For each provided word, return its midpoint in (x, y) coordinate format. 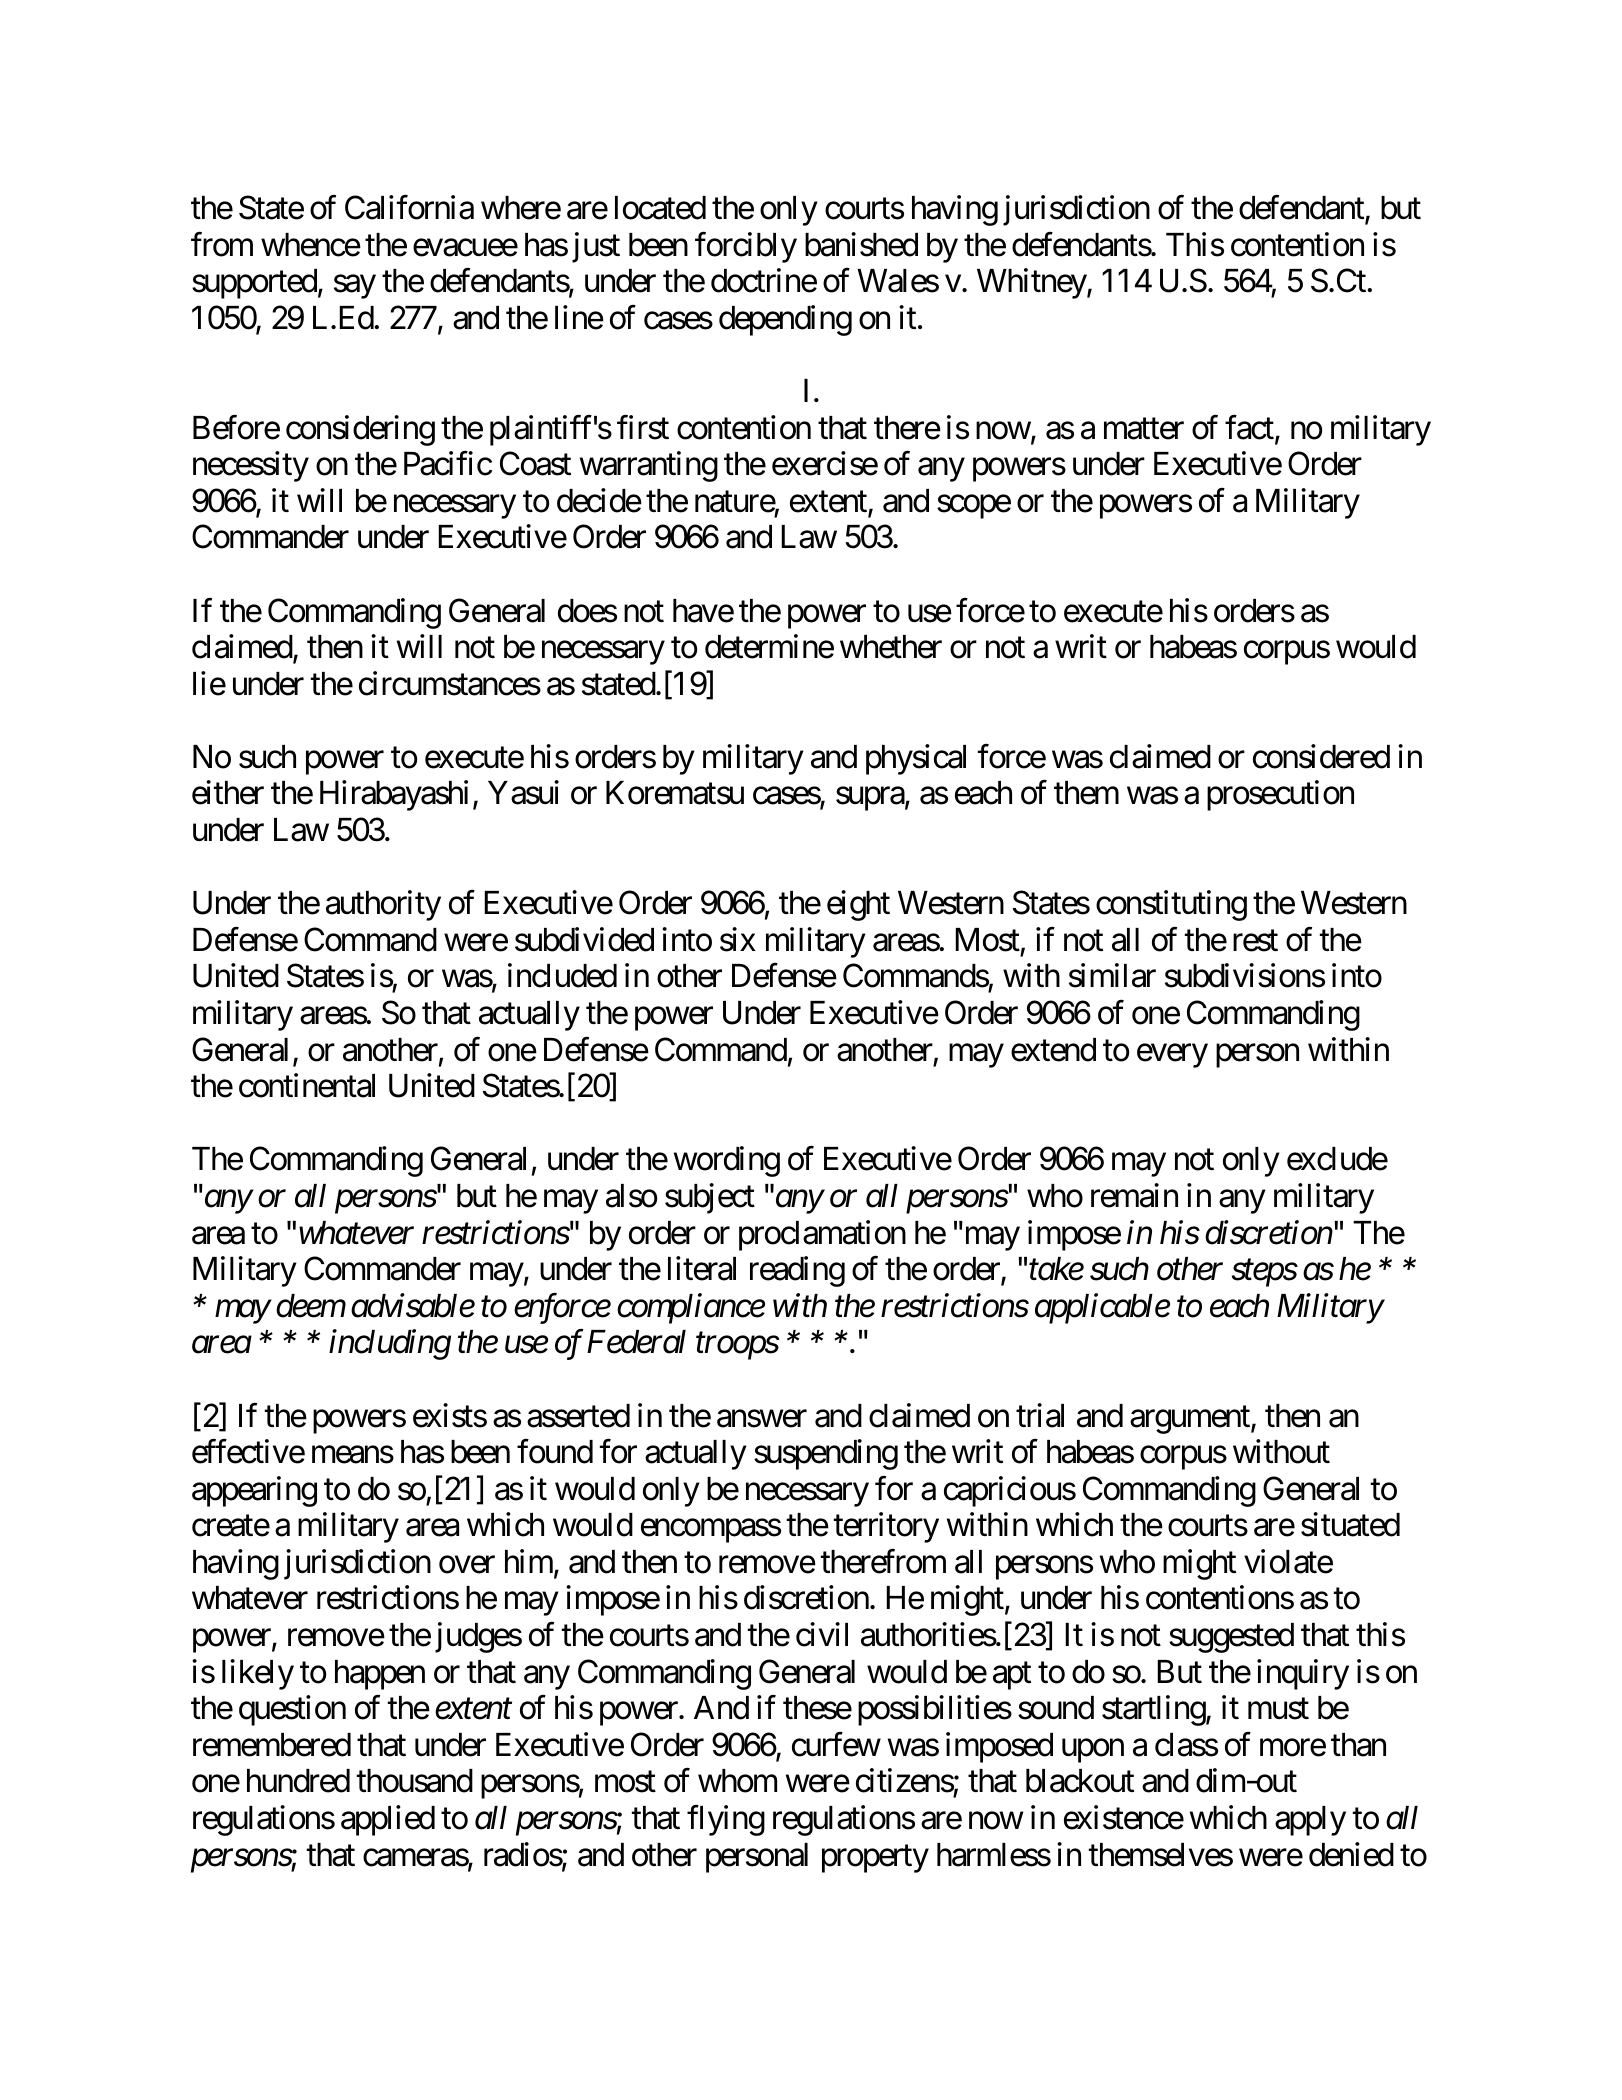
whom (737, 1781)
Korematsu (675, 793)
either (228, 793)
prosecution (1280, 796)
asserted (578, 1416)
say (355, 287)
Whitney (1032, 284)
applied (388, 1820)
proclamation (822, 1235)
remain (1134, 1195)
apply (1310, 1821)
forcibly (746, 247)
